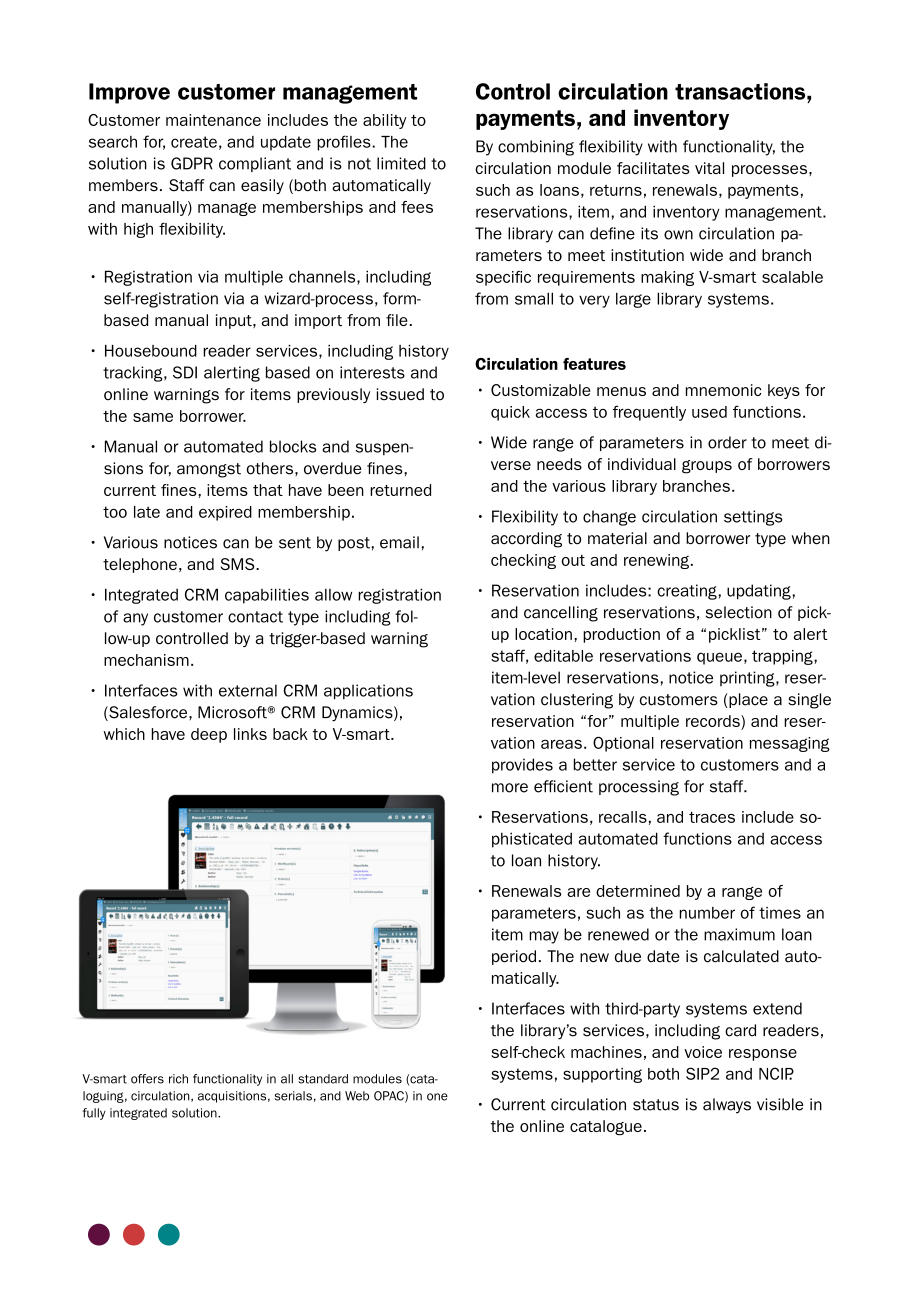 The height and width of the screenshot is (1308, 924). I want to click on SDI, so click(185, 372).
